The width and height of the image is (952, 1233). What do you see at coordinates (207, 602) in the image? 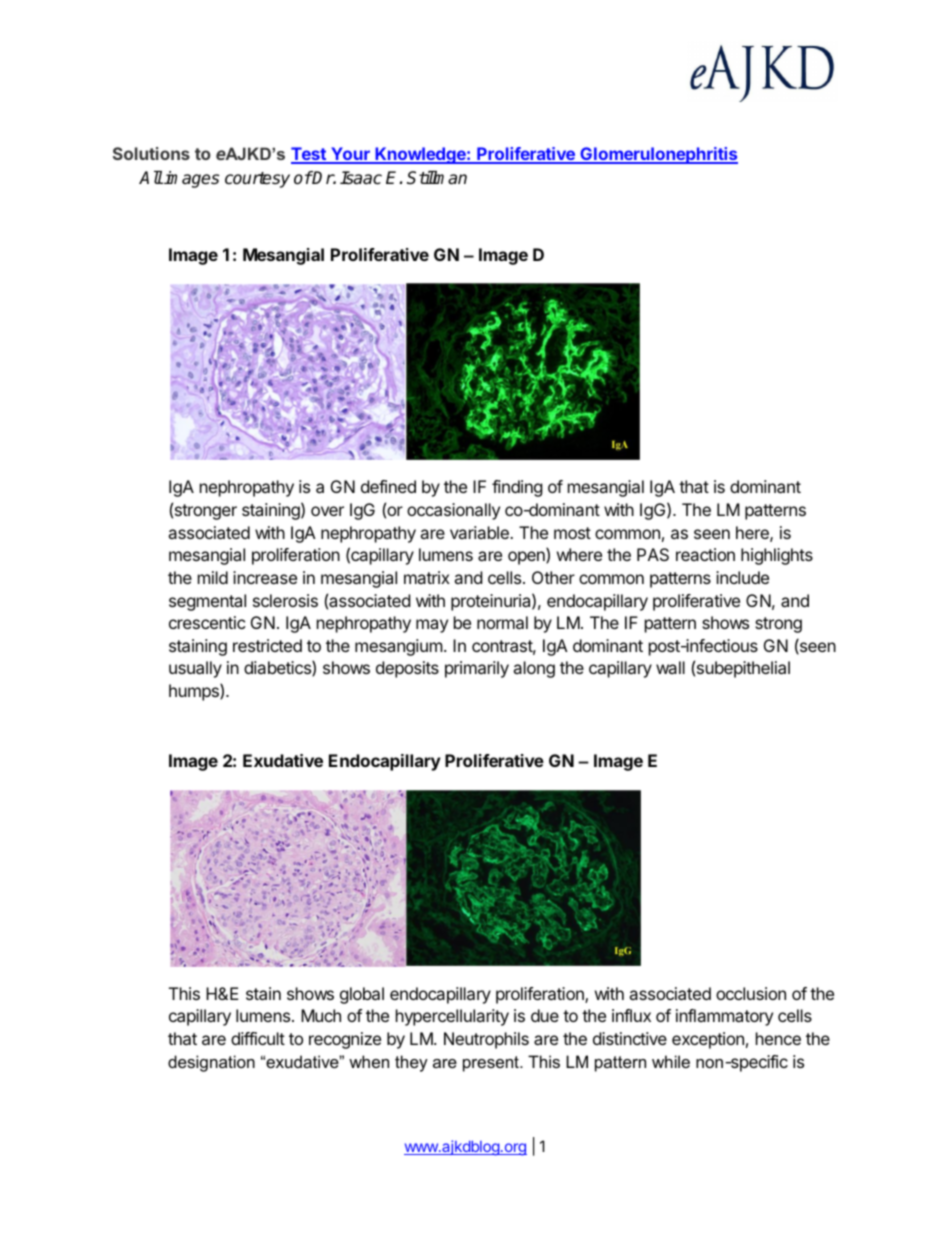
I see `segmental` at bounding box center [207, 602].
